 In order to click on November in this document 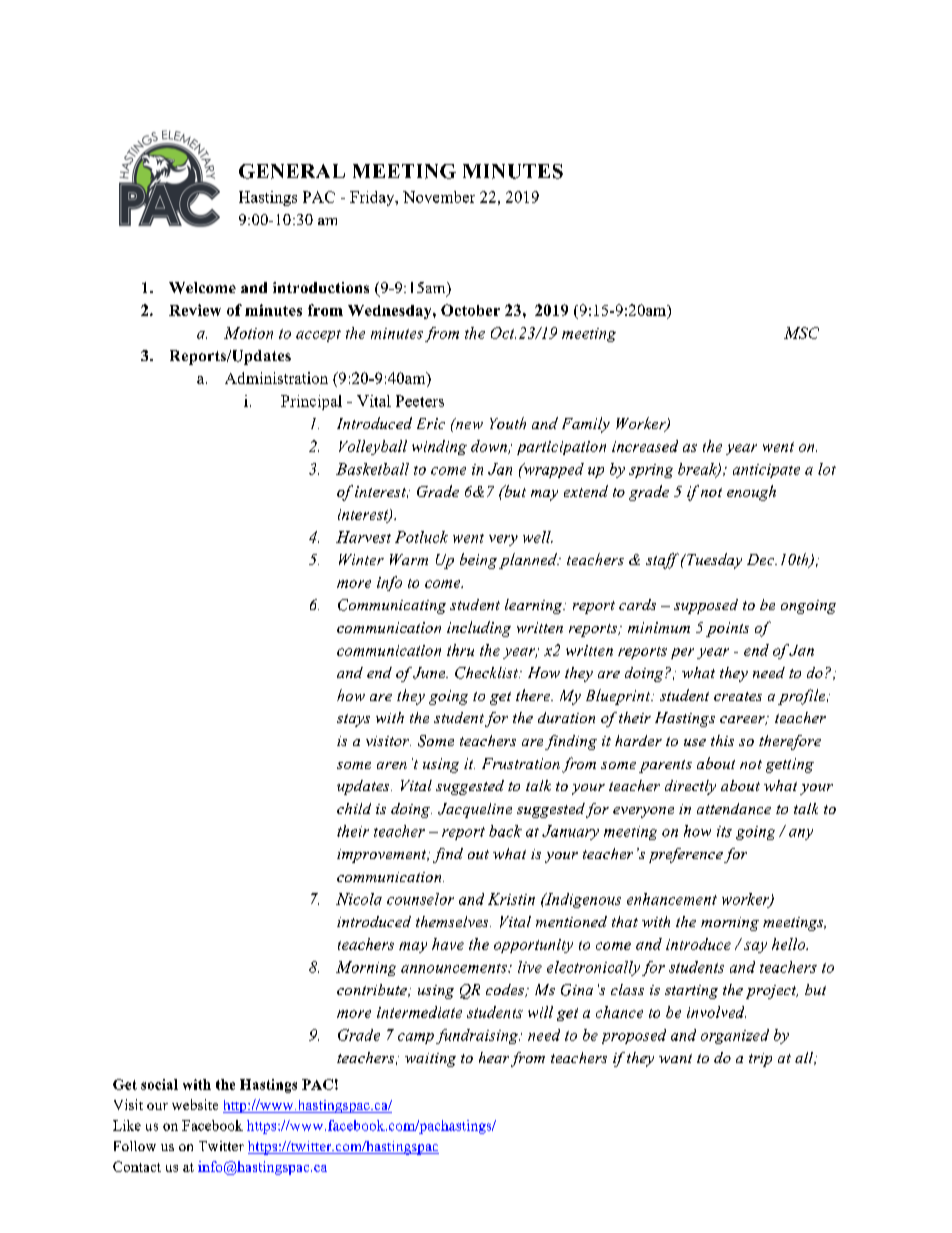, I will do `click(439, 197)`.
